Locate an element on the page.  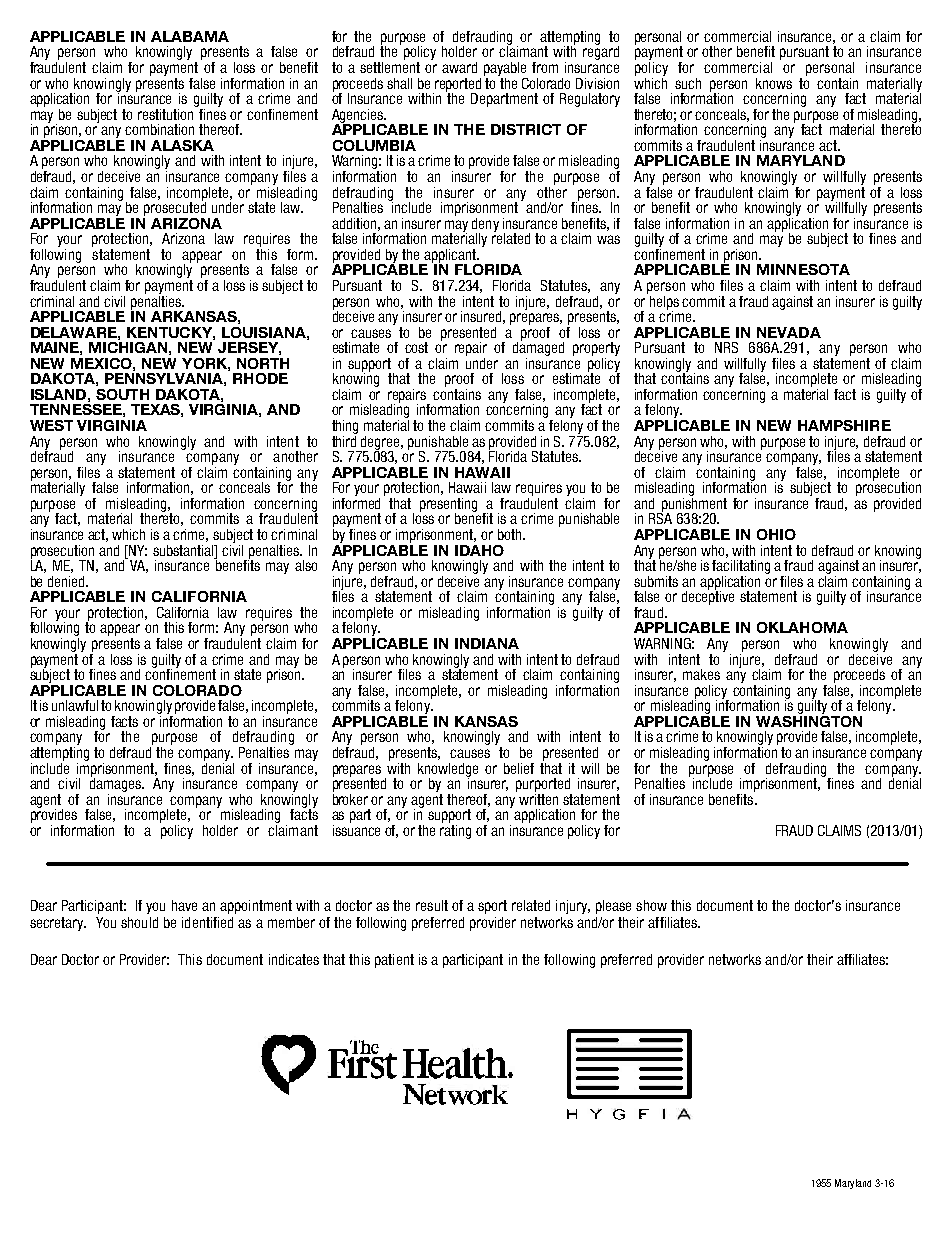
MINNESOTA is located at coordinates (803, 269).
